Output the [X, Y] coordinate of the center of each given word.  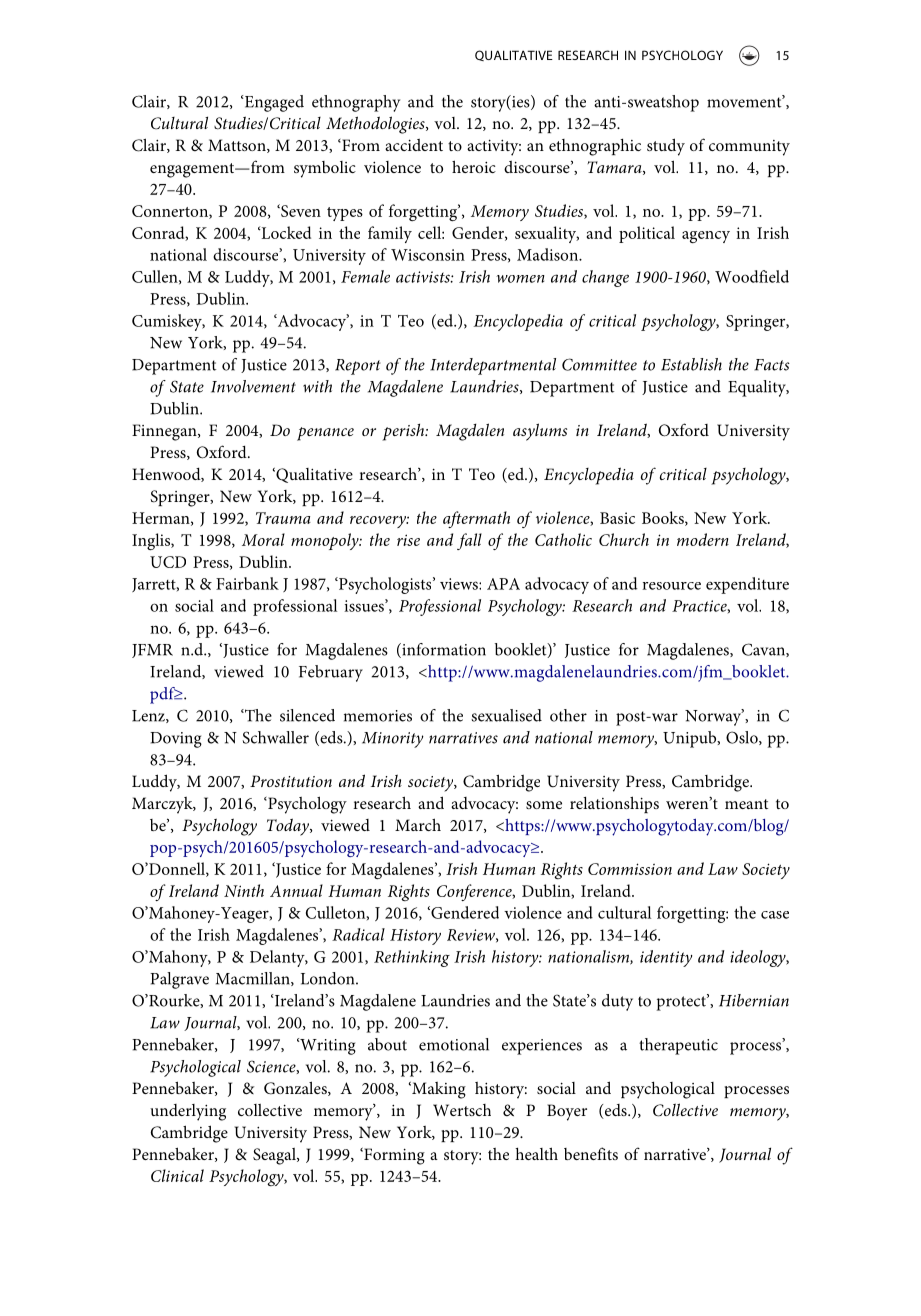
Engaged [273, 103]
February [331, 673]
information [443, 650]
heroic [474, 166]
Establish [691, 364]
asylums [540, 432]
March [418, 824]
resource [671, 586]
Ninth [244, 890]
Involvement [253, 386]
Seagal [275, 1156]
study [666, 147]
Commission [630, 869]
